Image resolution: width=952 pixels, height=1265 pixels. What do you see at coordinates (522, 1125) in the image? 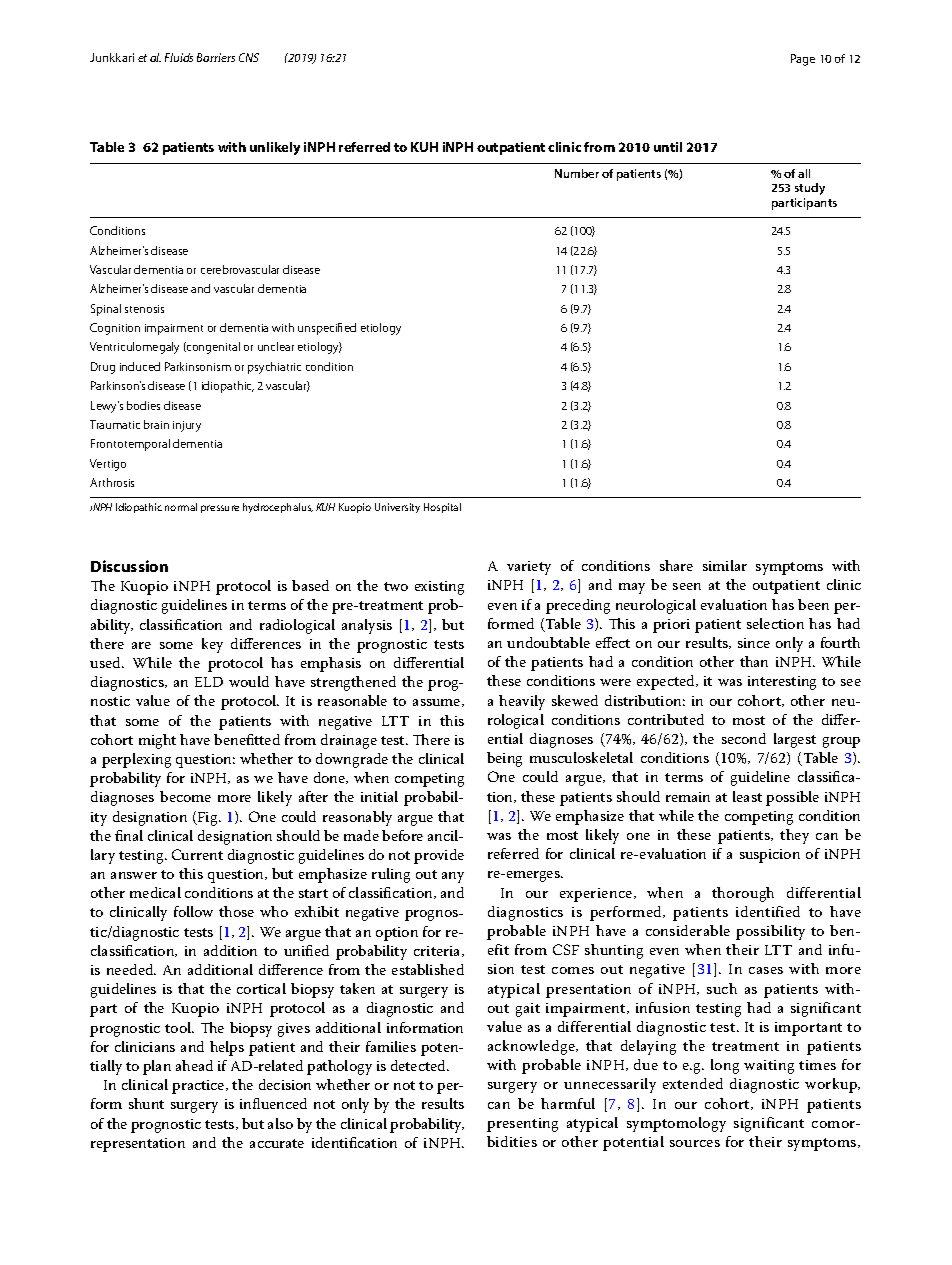
I see `presenting` at bounding box center [522, 1125].
